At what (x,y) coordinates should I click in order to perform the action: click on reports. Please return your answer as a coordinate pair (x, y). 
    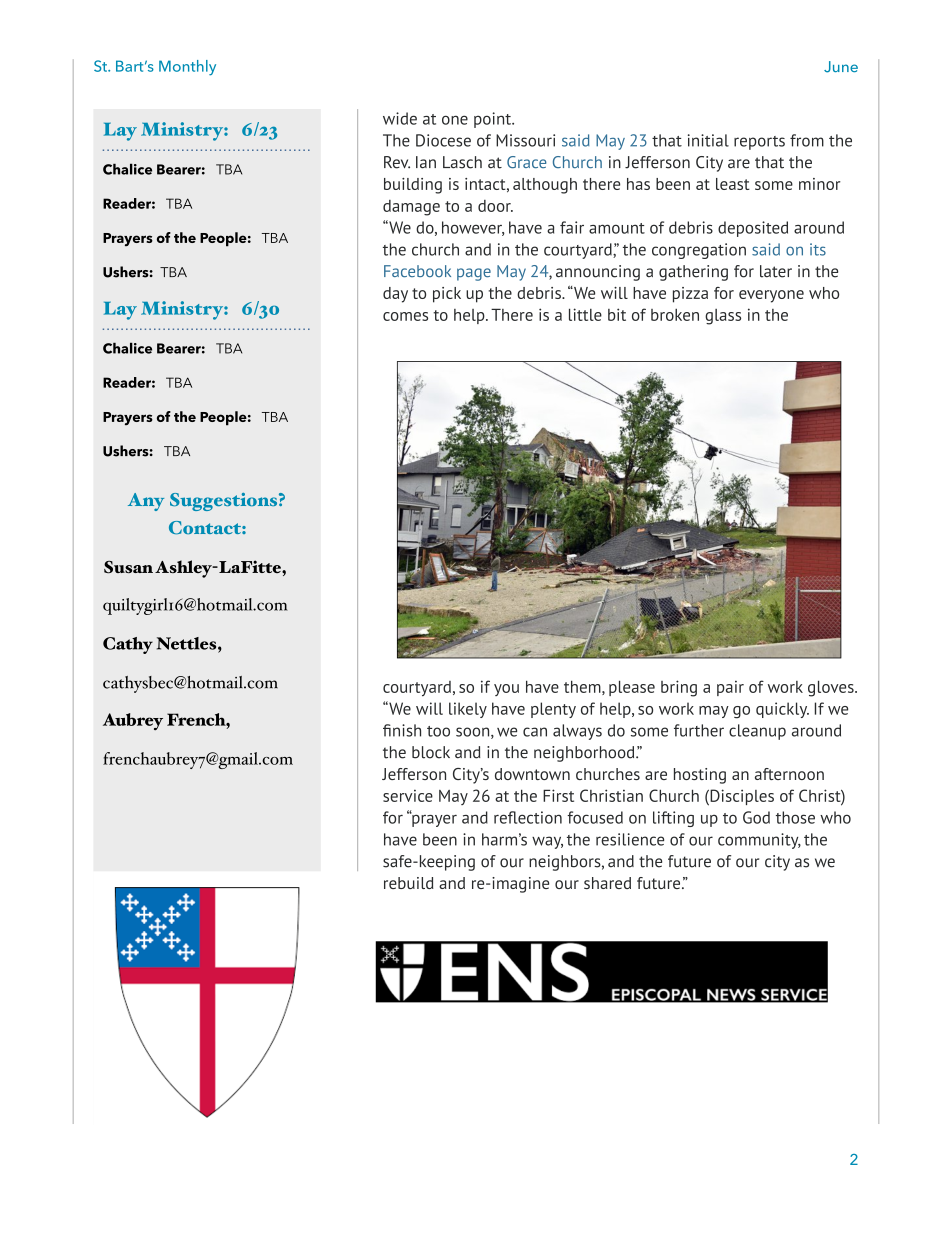
    Looking at the image, I should click on (759, 143).
